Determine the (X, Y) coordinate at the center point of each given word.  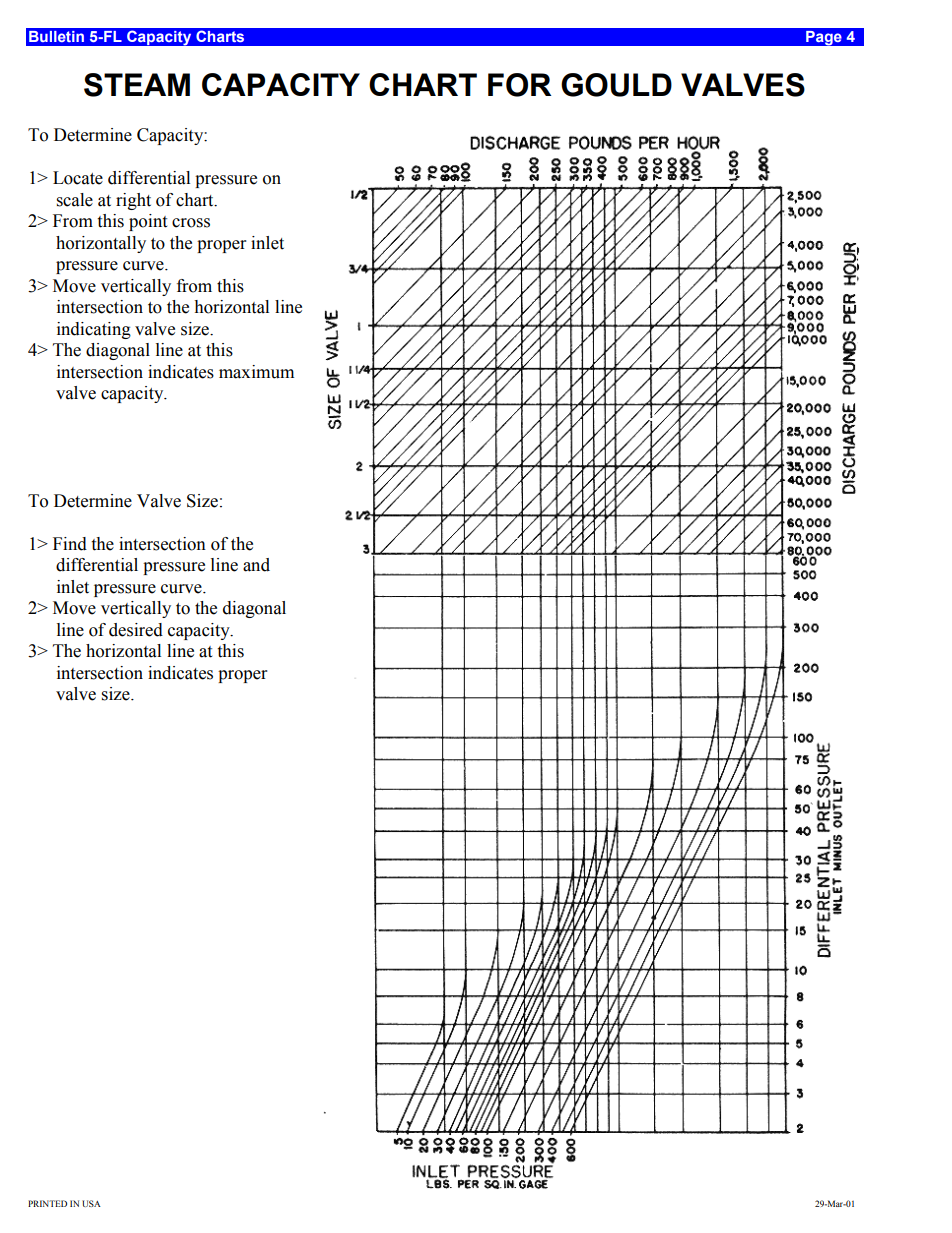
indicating (94, 330)
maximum (256, 372)
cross (191, 223)
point (148, 222)
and (256, 565)
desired (136, 630)
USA (91, 1203)
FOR (519, 85)
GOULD (616, 85)
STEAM (137, 85)
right (133, 201)
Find (70, 544)
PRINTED (47, 1203)
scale (75, 200)
